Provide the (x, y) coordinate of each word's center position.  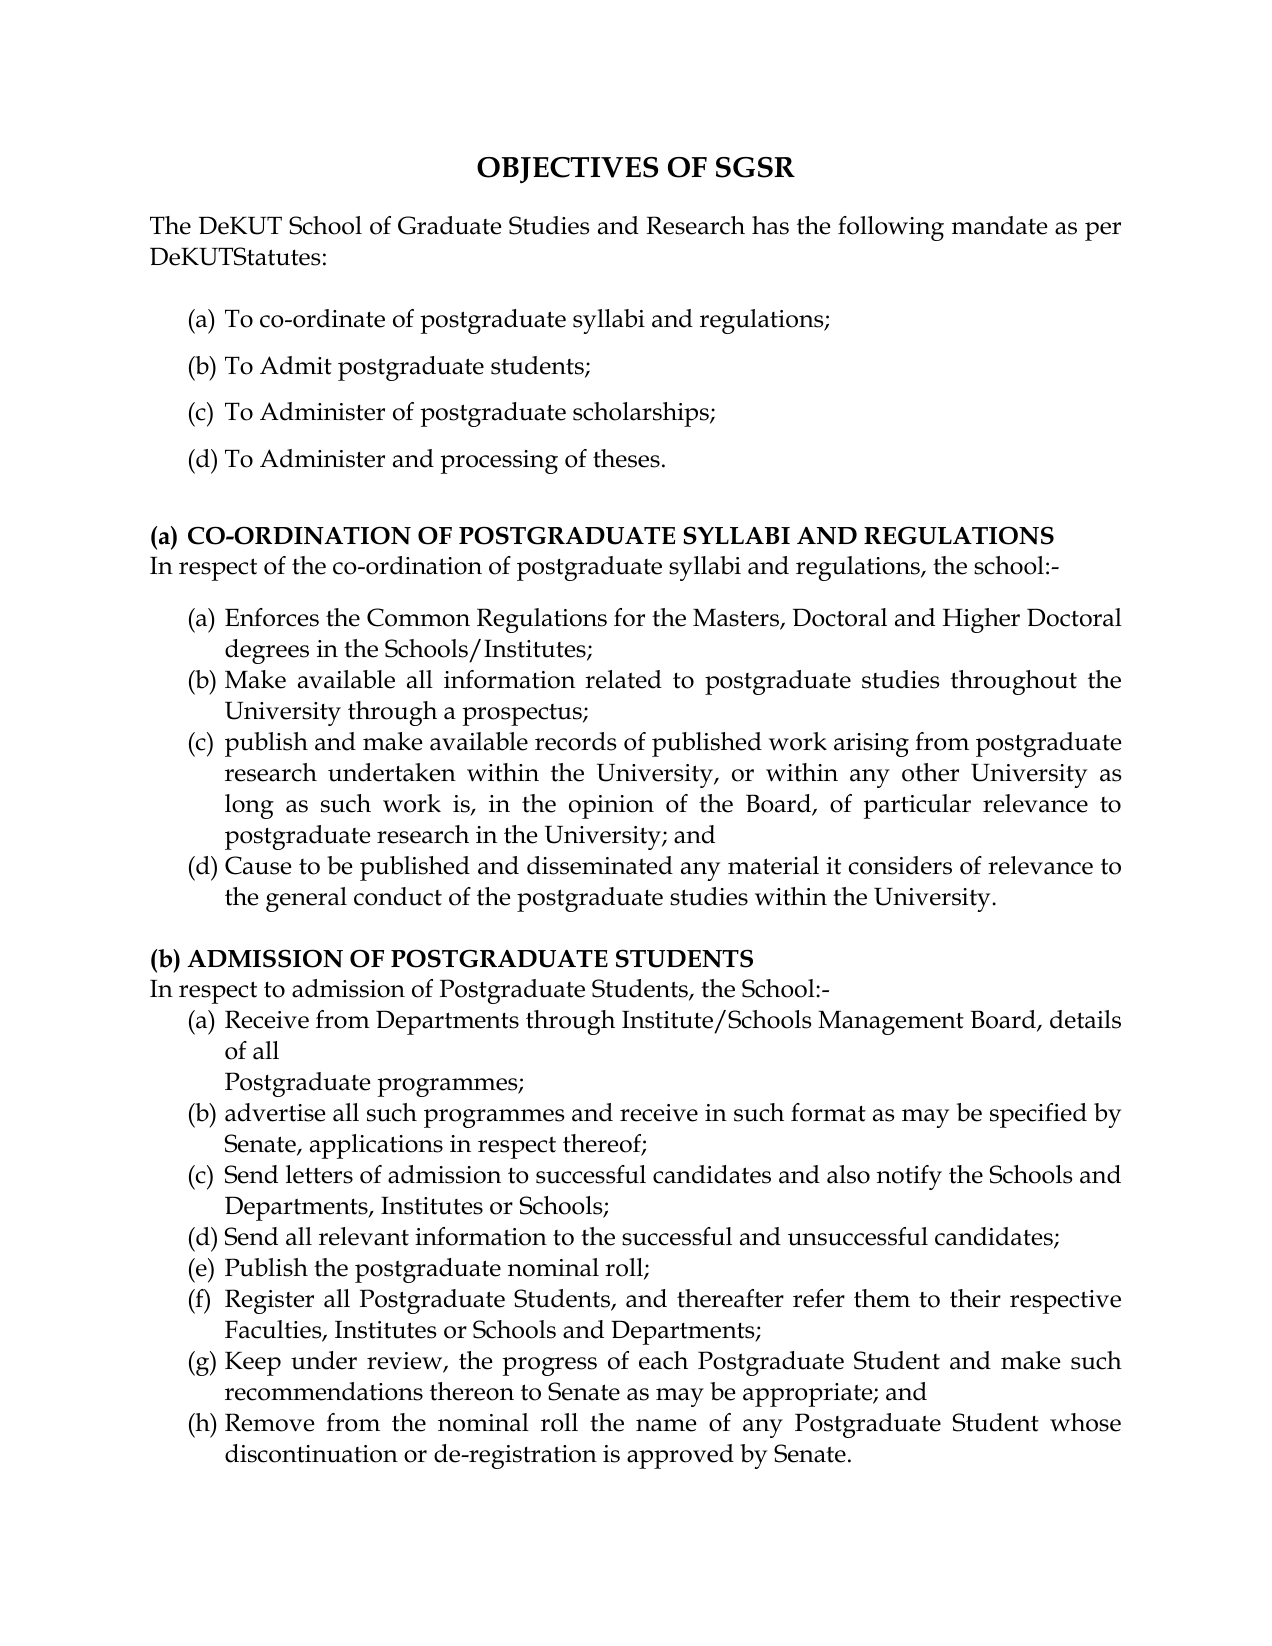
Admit (296, 365)
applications (376, 1146)
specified (1038, 1115)
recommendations (324, 1391)
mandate (999, 225)
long (249, 806)
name (666, 1425)
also (848, 1174)
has (770, 225)
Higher (981, 620)
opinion (611, 807)
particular (917, 806)
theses (626, 458)
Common (418, 617)
